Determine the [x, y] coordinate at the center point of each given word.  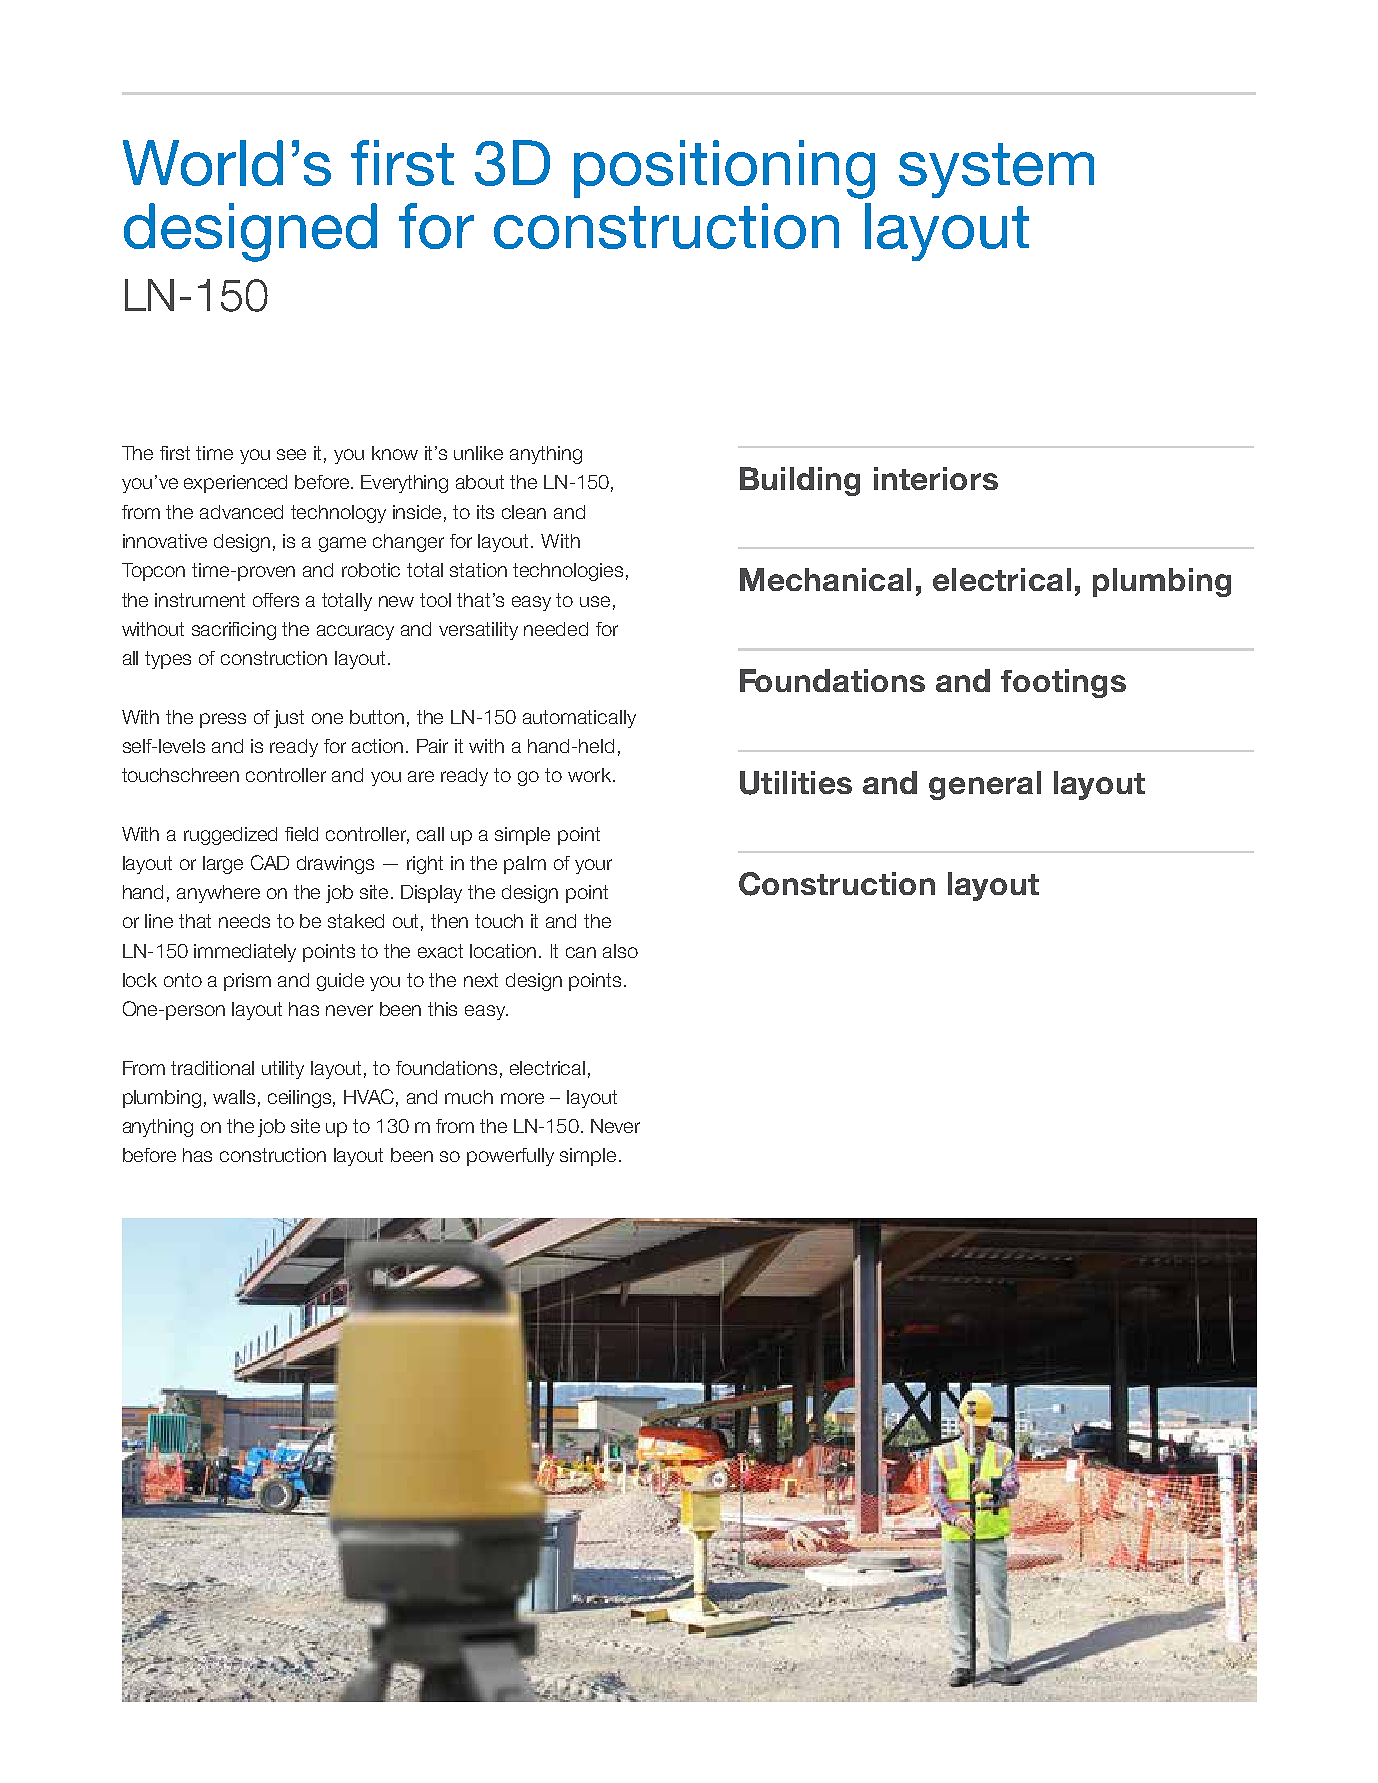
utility [283, 1070]
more [522, 1098]
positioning [724, 169]
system [996, 170]
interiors [936, 478]
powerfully [510, 1157]
